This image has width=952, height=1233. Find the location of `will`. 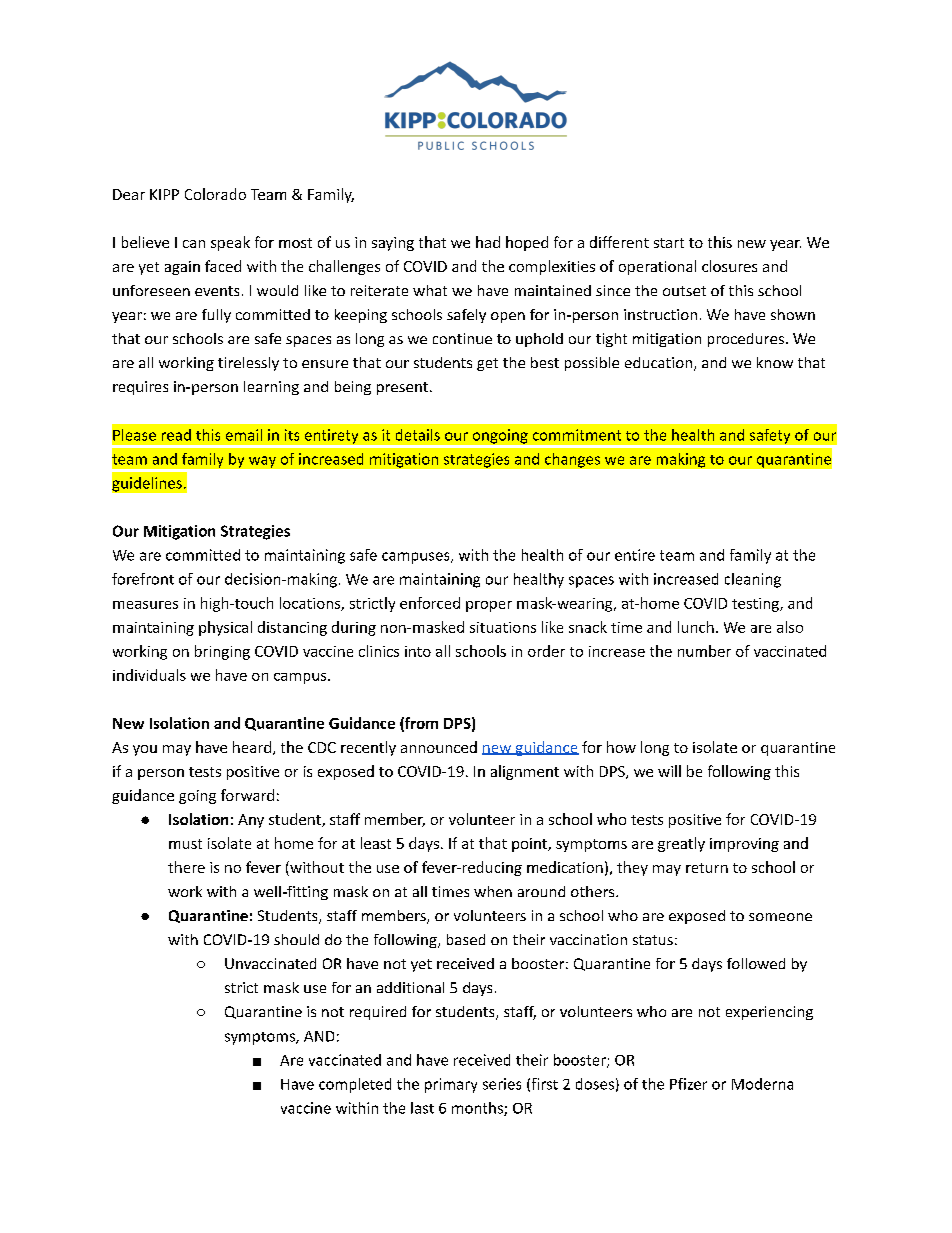

will is located at coordinates (669, 771).
